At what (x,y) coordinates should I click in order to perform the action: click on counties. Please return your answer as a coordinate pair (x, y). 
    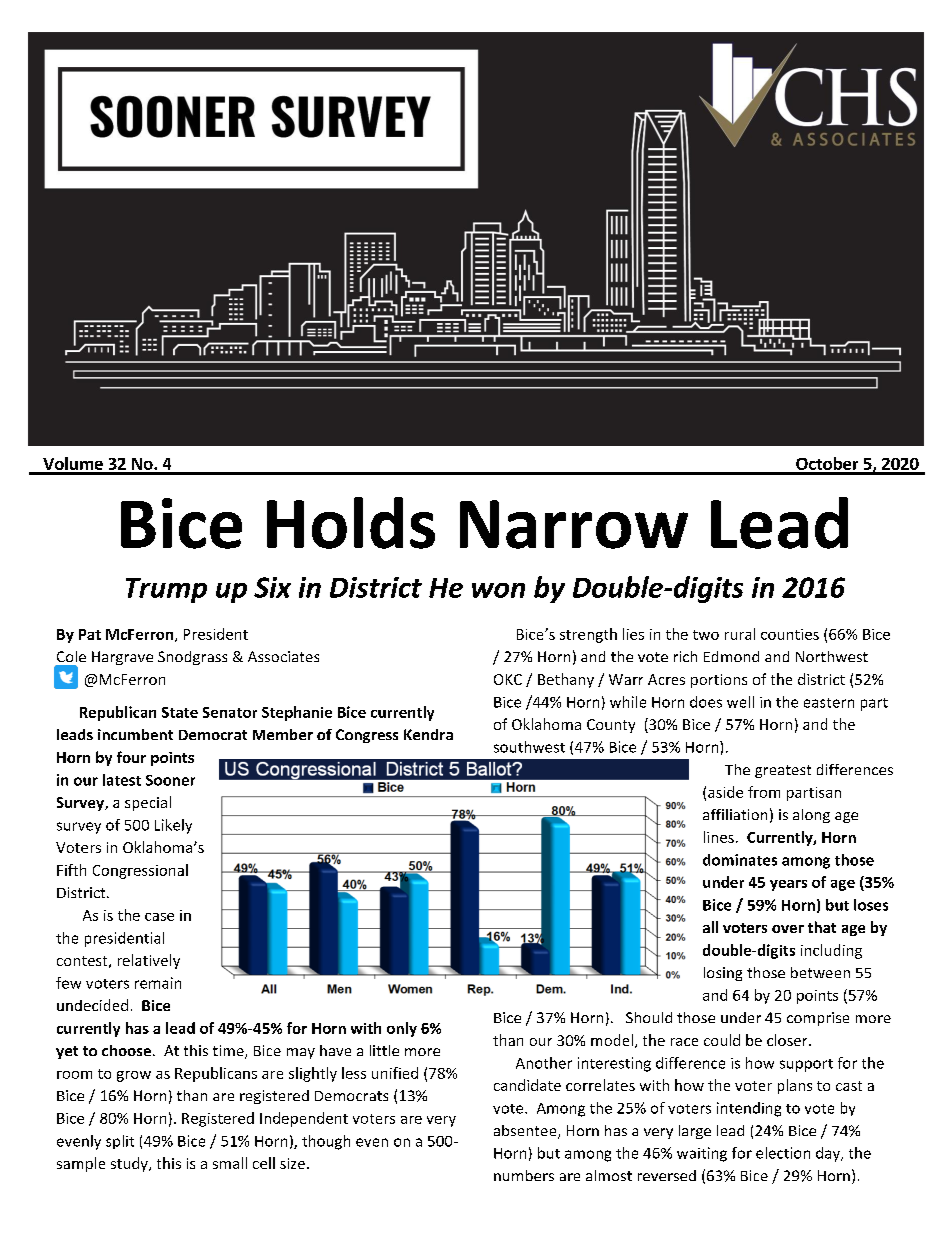
    Looking at the image, I should click on (790, 634).
